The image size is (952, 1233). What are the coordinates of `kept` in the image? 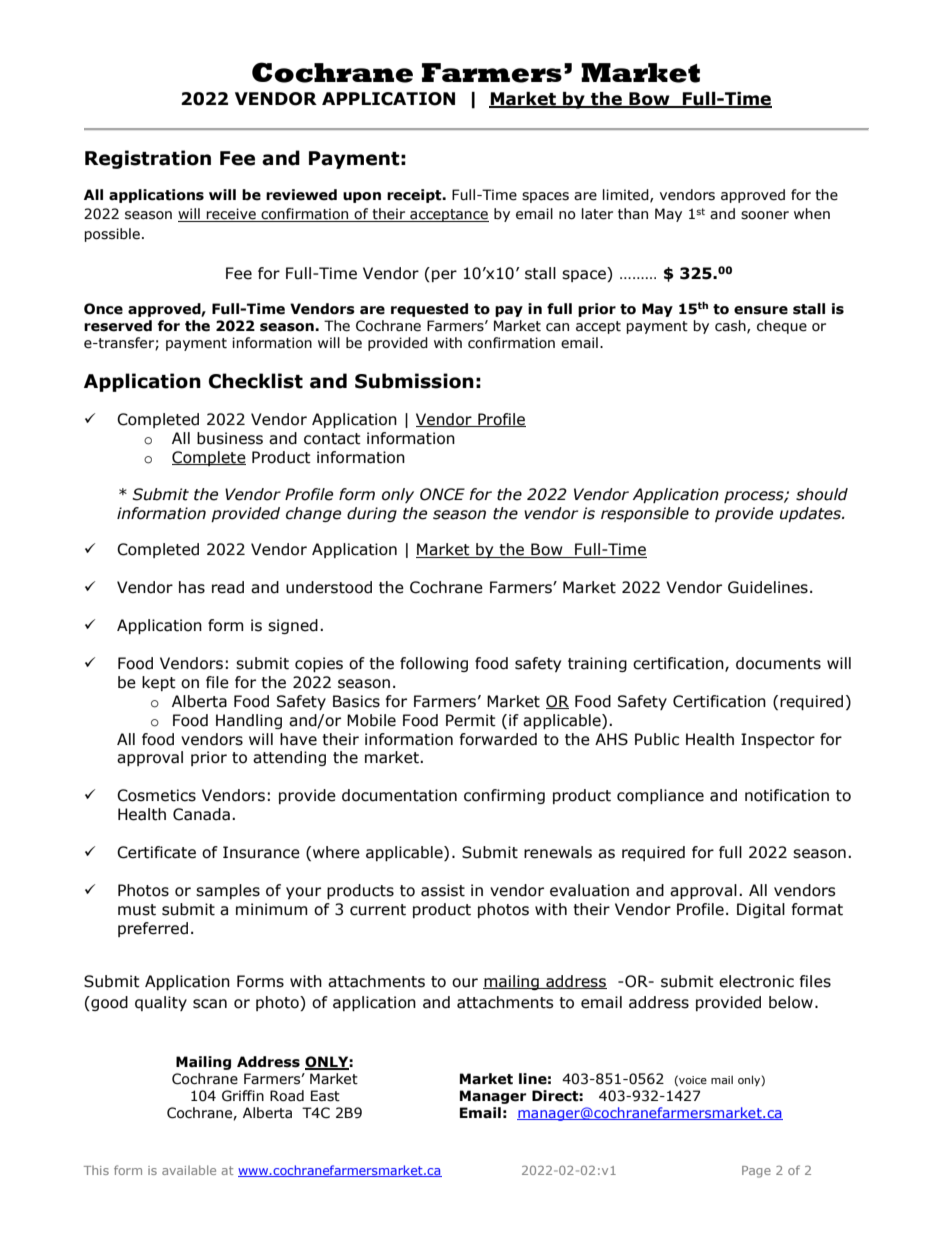 It's located at (159, 683).
